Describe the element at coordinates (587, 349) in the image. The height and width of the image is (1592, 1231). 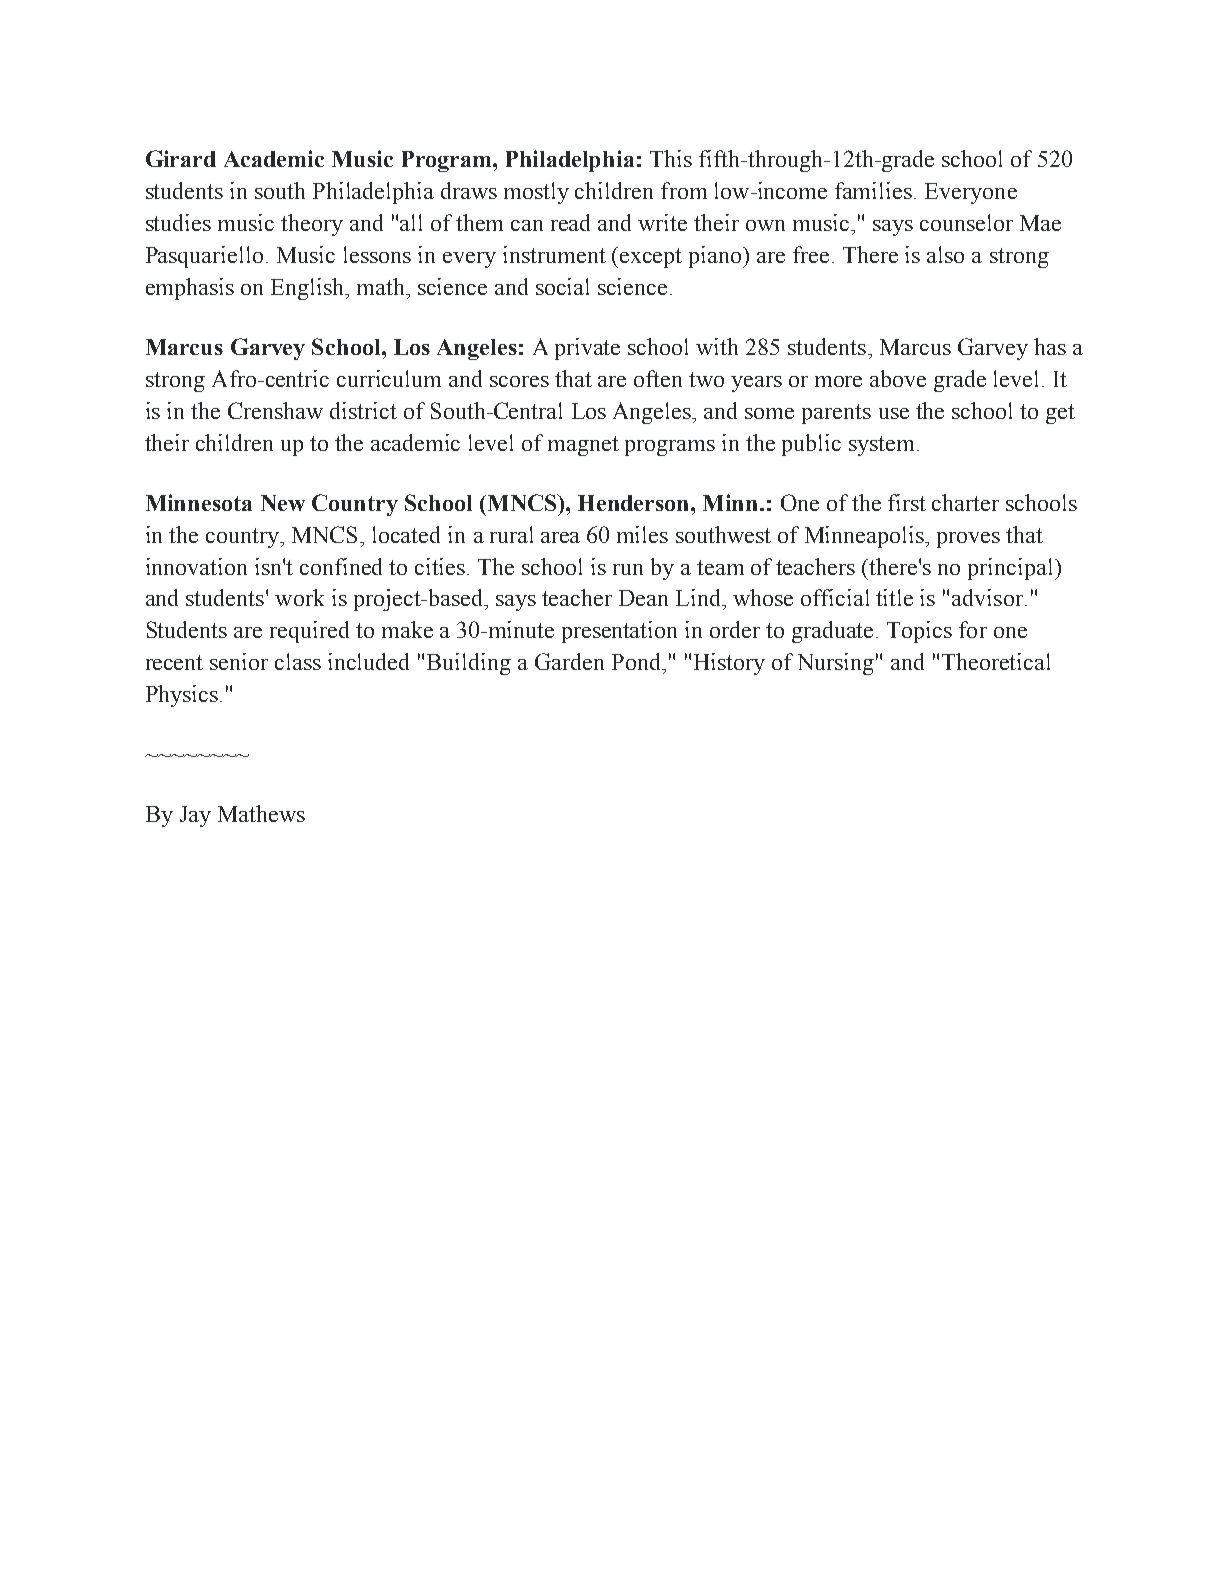
I see `private` at that location.
